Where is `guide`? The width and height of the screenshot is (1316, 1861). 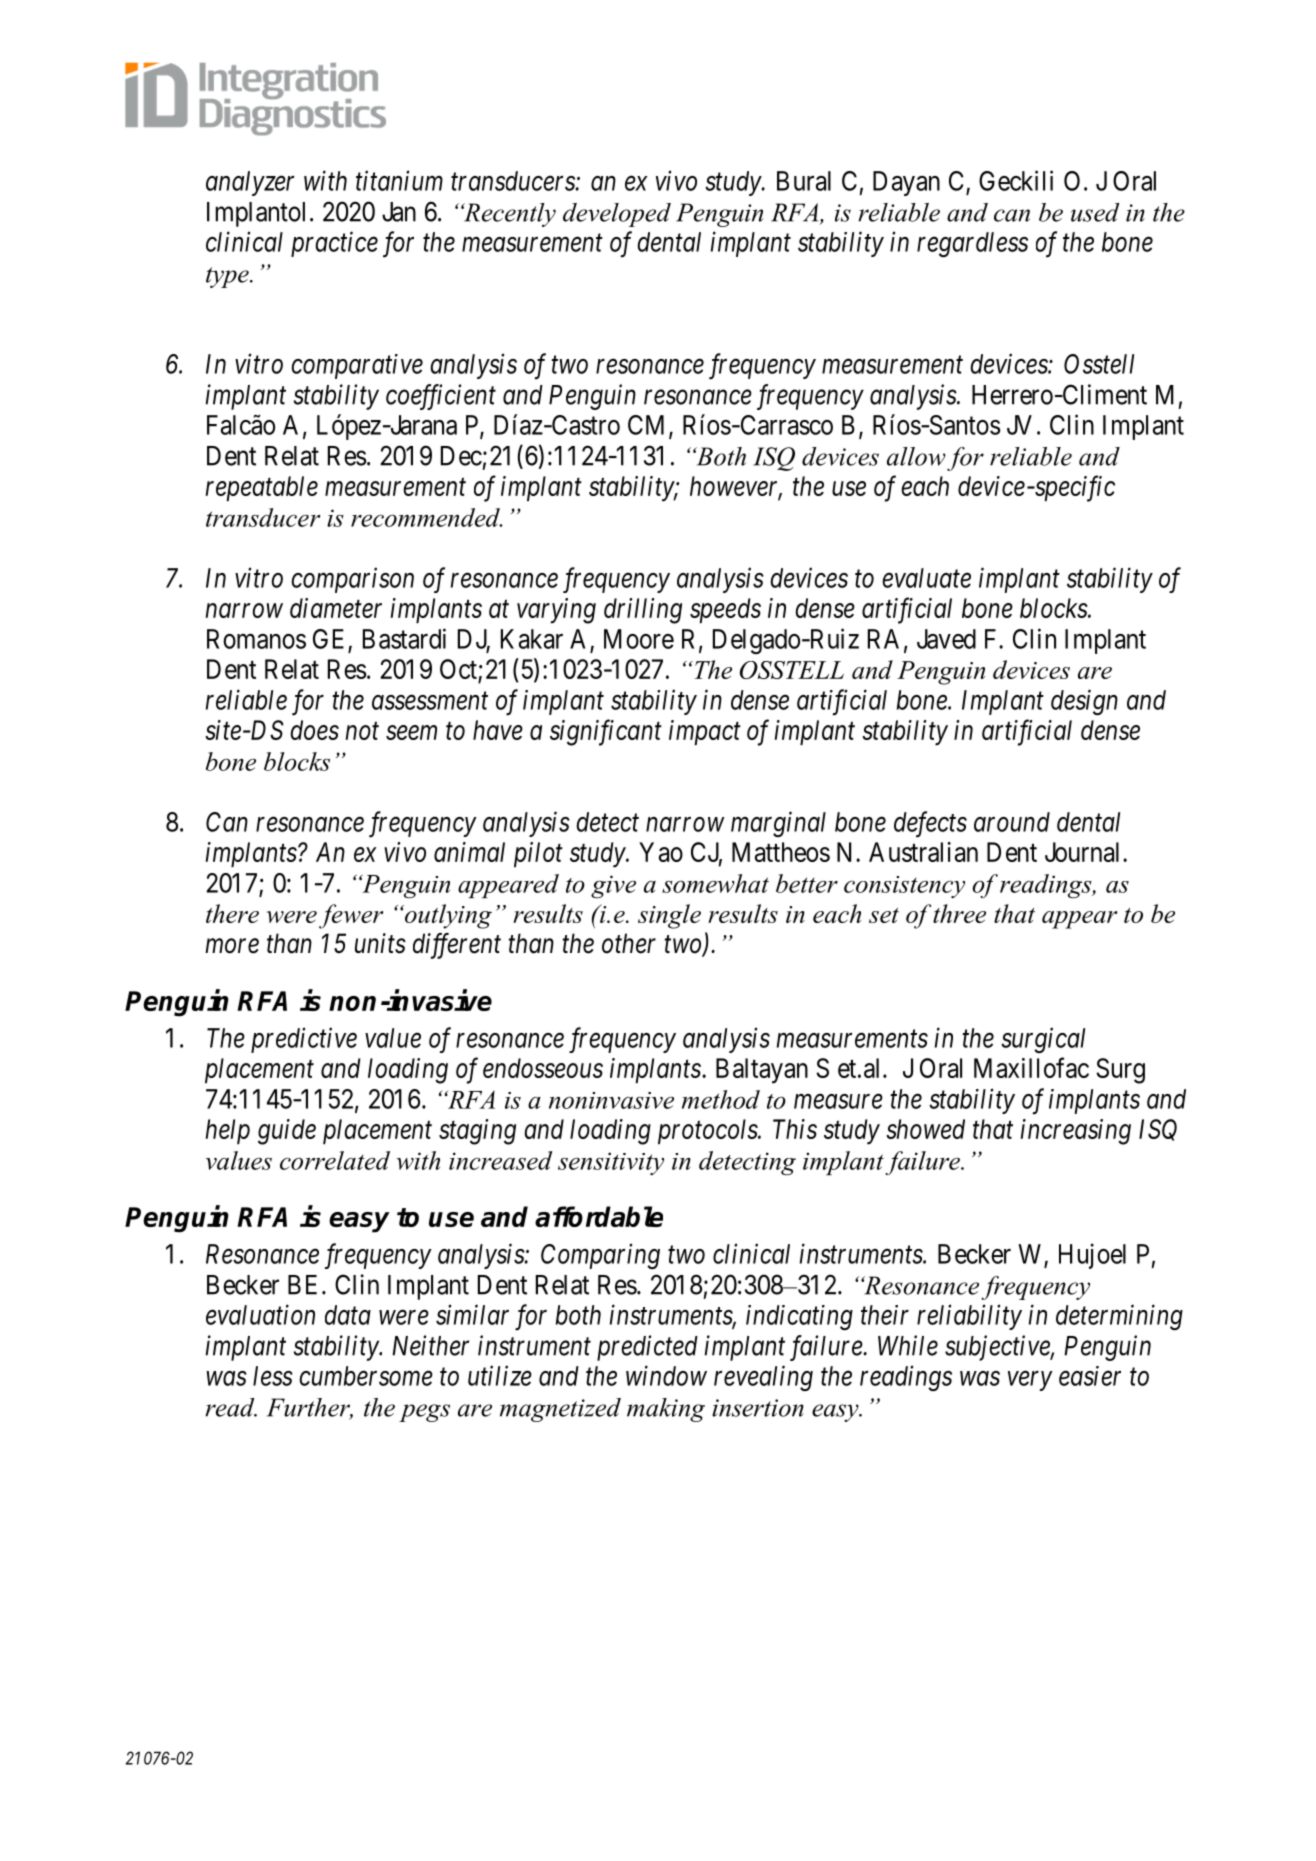 guide is located at coordinates (287, 1132).
